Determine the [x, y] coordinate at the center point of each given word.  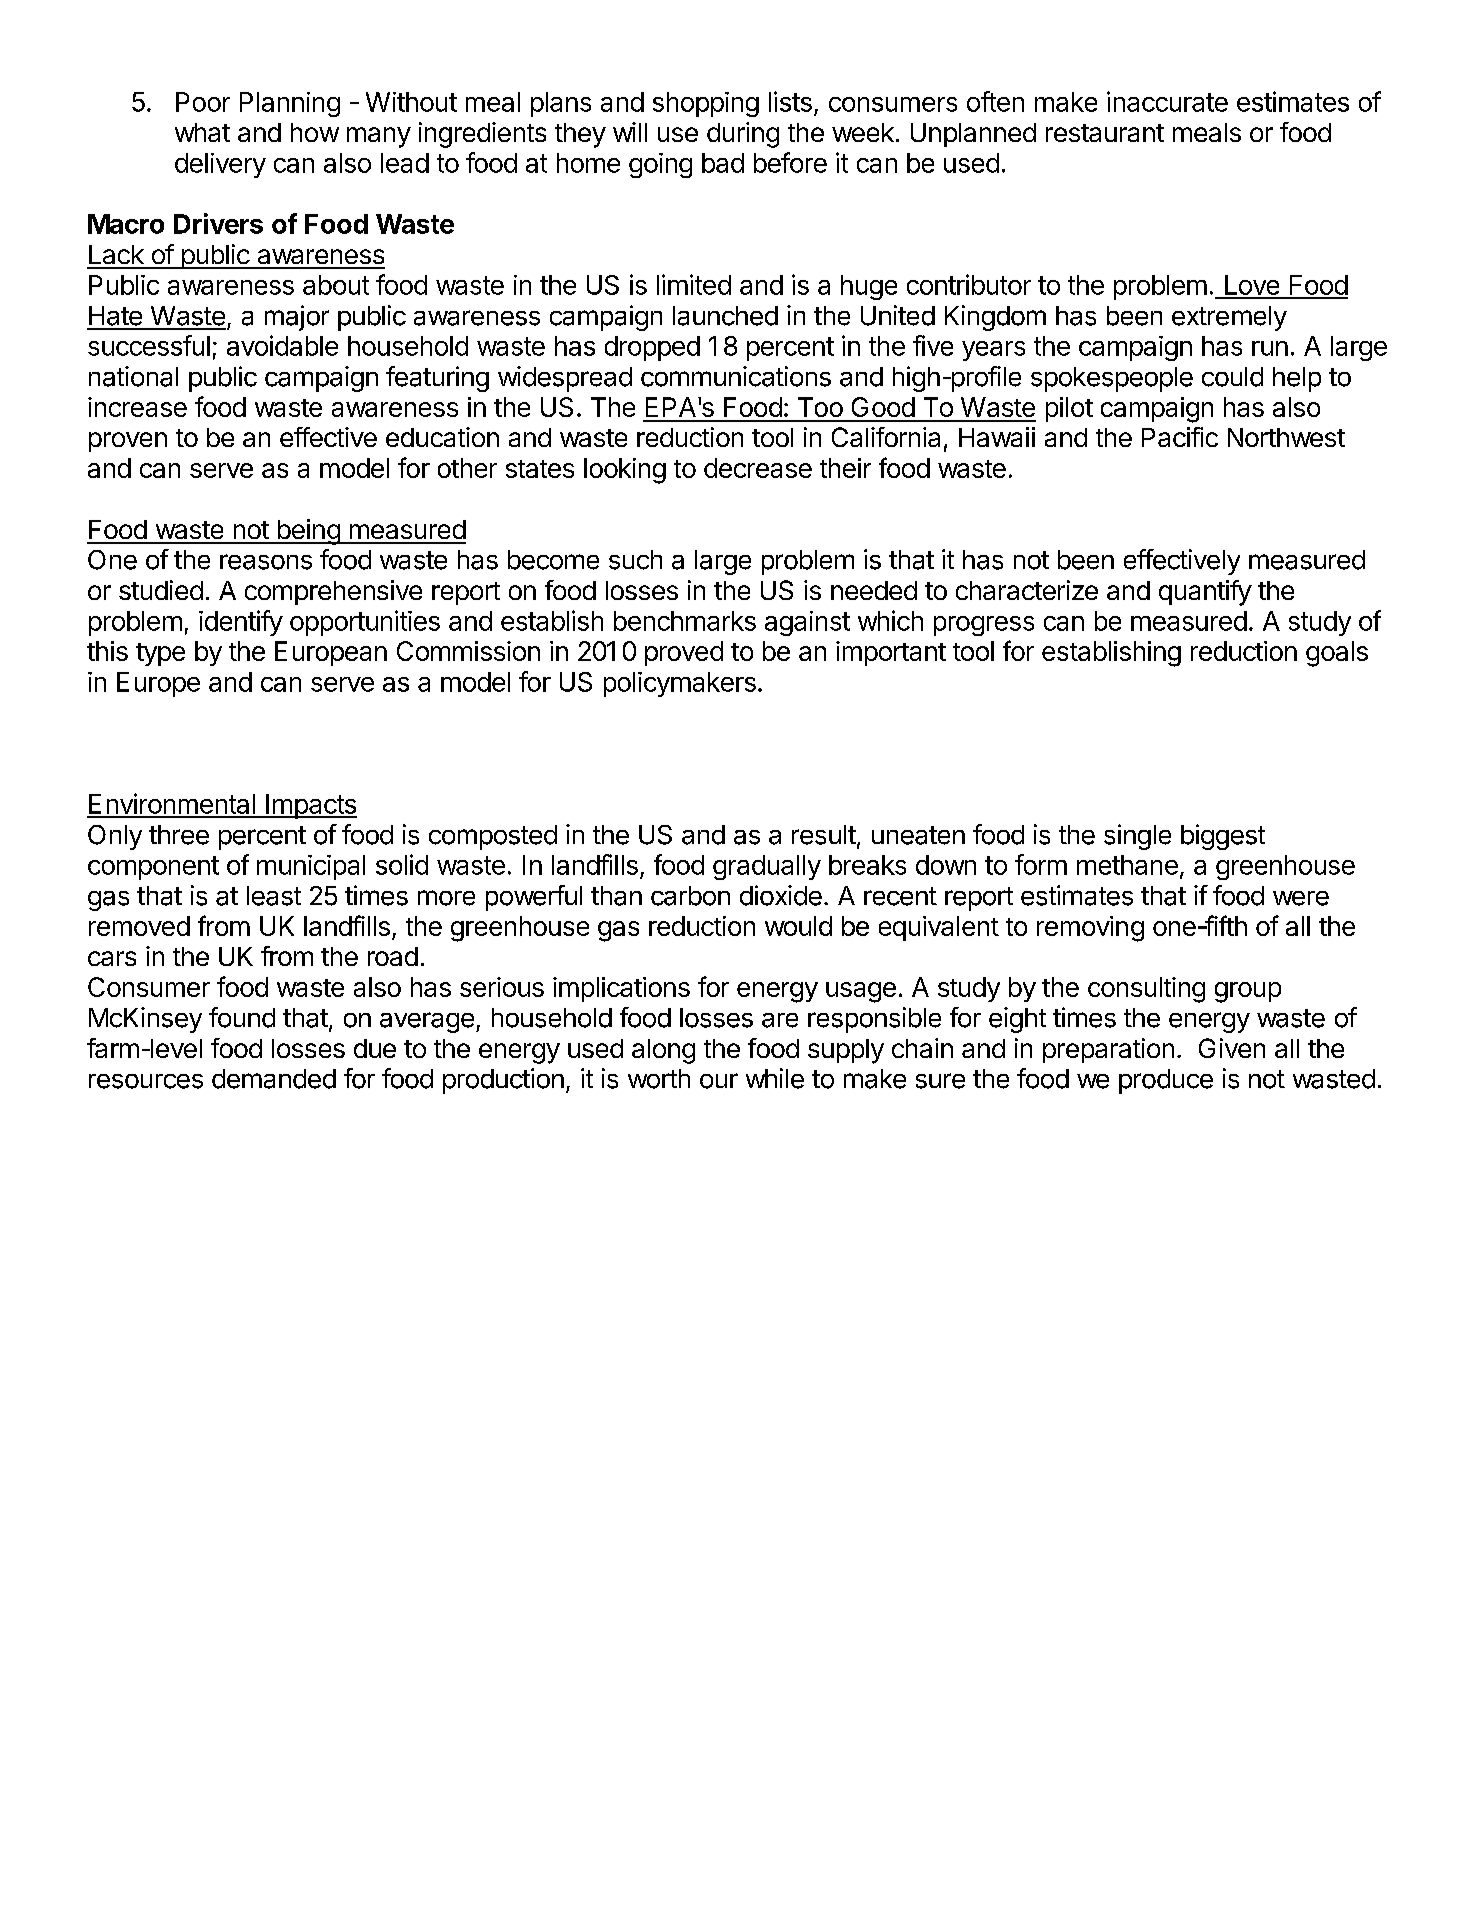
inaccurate [1167, 101]
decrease [758, 468]
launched [725, 316]
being [308, 532]
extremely [1229, 318]
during [743, 135]
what [202, 132]
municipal [311, 867]
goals [1337, 654]
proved [684, 653]
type [160, 654]
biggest [1223, 837]
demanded [274, 1079]
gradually [767, 867]
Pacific [1180, 437]
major [297, 318]
